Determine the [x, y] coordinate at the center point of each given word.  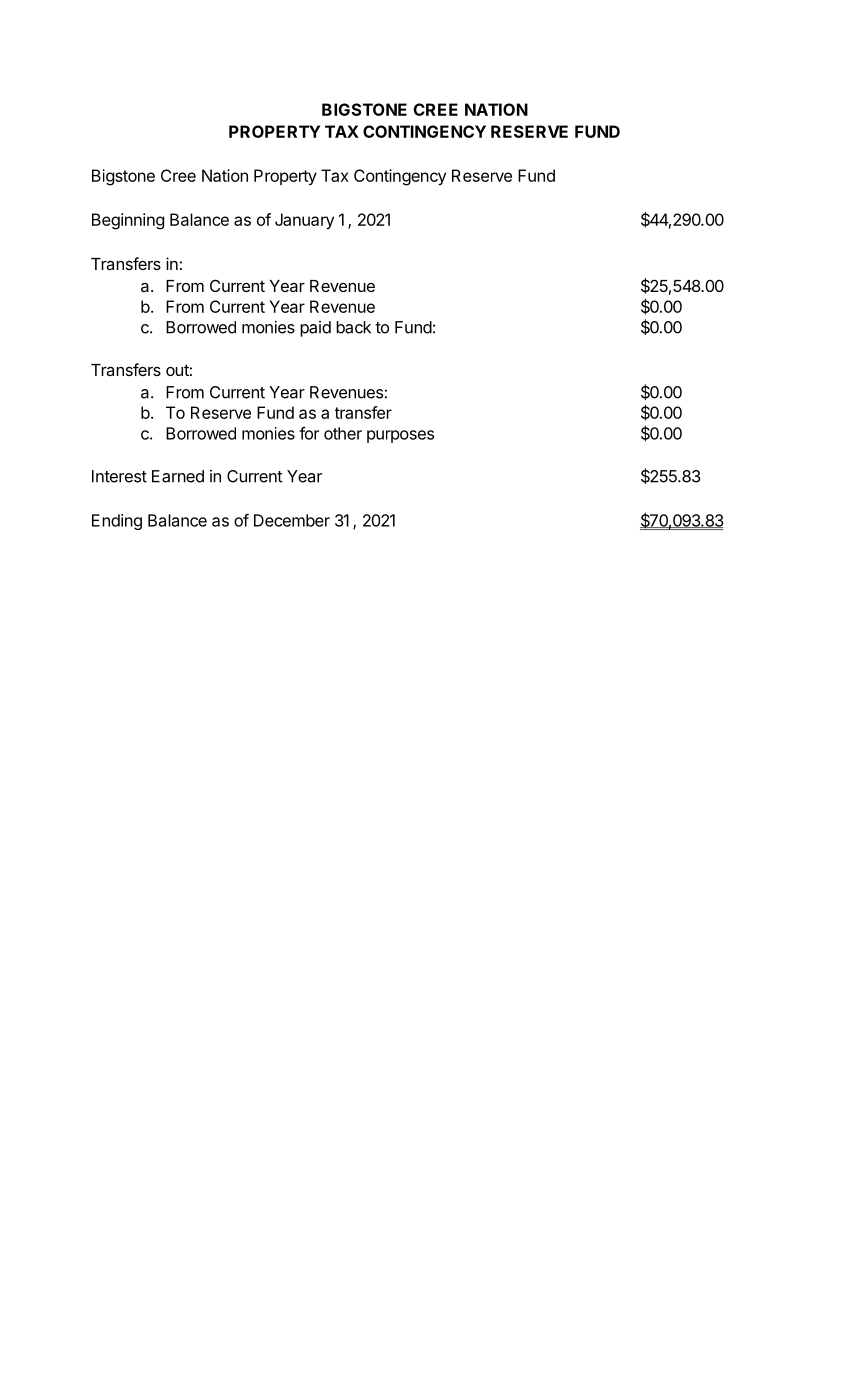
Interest [119, 476]
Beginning [128, 221]
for [309, 433]
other [343, 433]
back [353, 327]
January [304, 221]
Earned [178, 476]
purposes [400, 436]
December [292, 520]
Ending [117, 522]
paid [315, 329]
